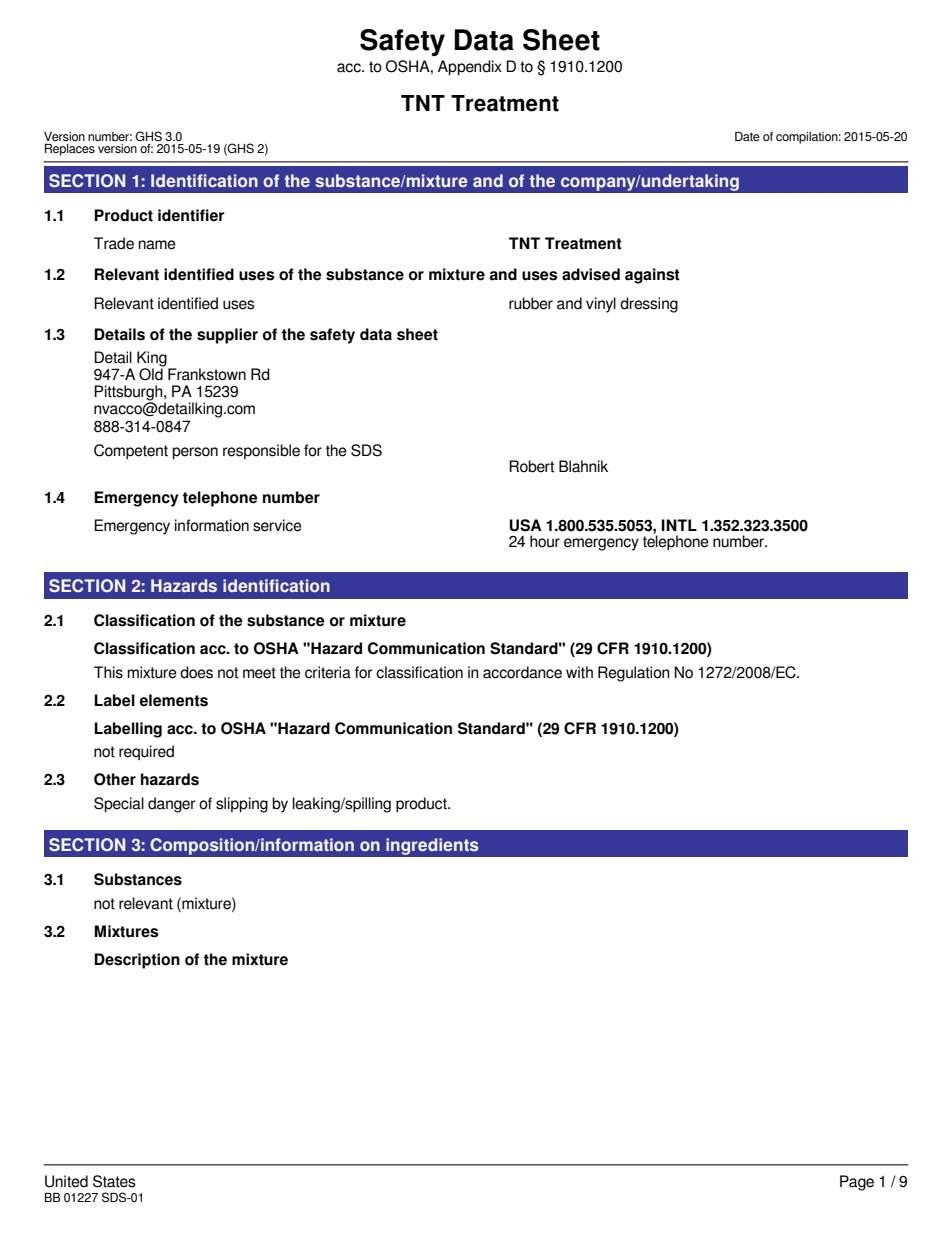 The height and width of the image is (1233, 952). I want to click on States, so click(114, 1181).
